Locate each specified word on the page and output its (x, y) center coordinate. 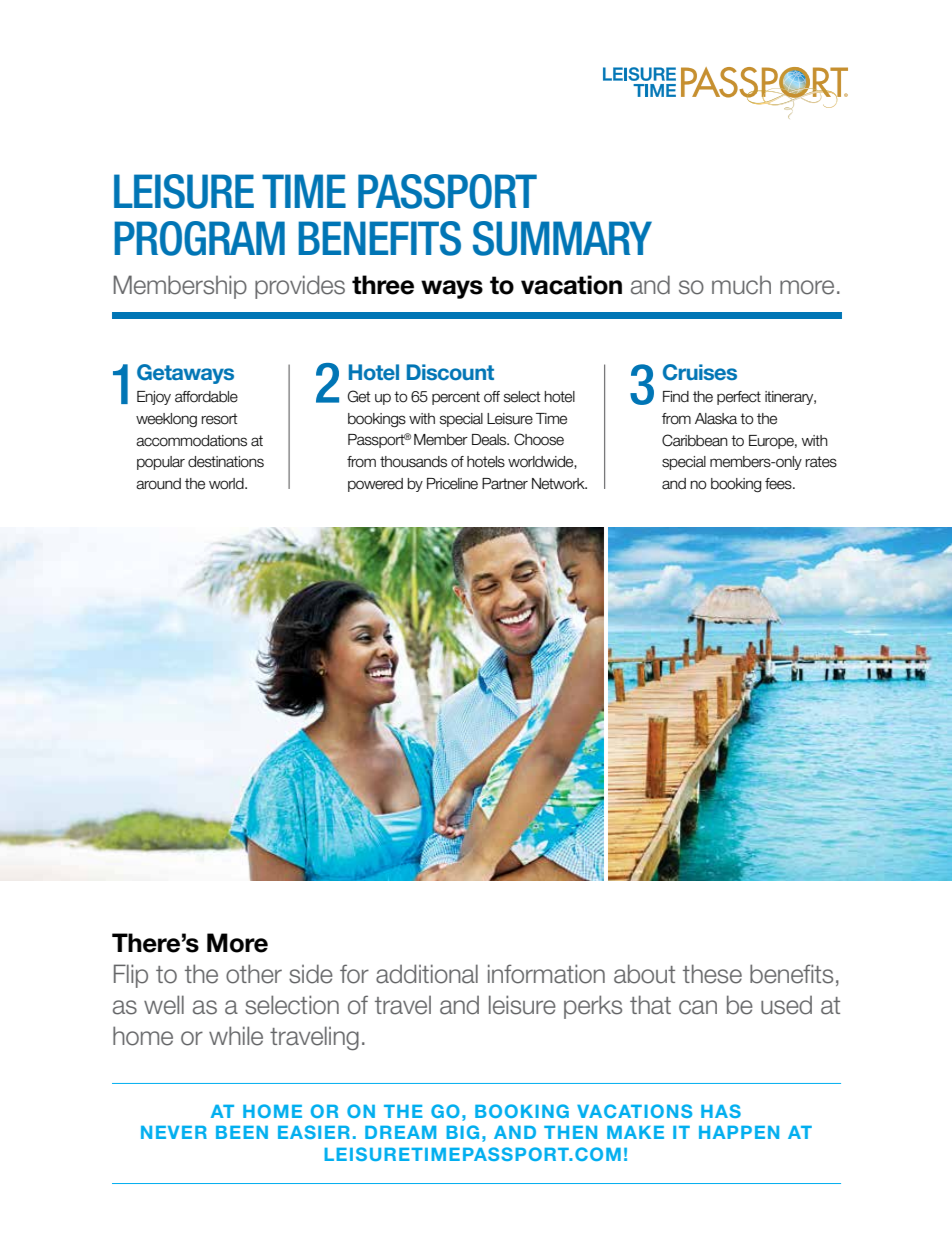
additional (427, 974)
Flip (131, 976)
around (158, 484)
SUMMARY (562, 238)
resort (219, 419)
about (644, 974)
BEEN (242, 1132)
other (254, 974)
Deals (490, 440)
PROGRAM (199, 238)
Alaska (716, 419)
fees (779, 484)
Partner (505, 484)
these (712, 974)
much (741, 285)
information (546, 974)
